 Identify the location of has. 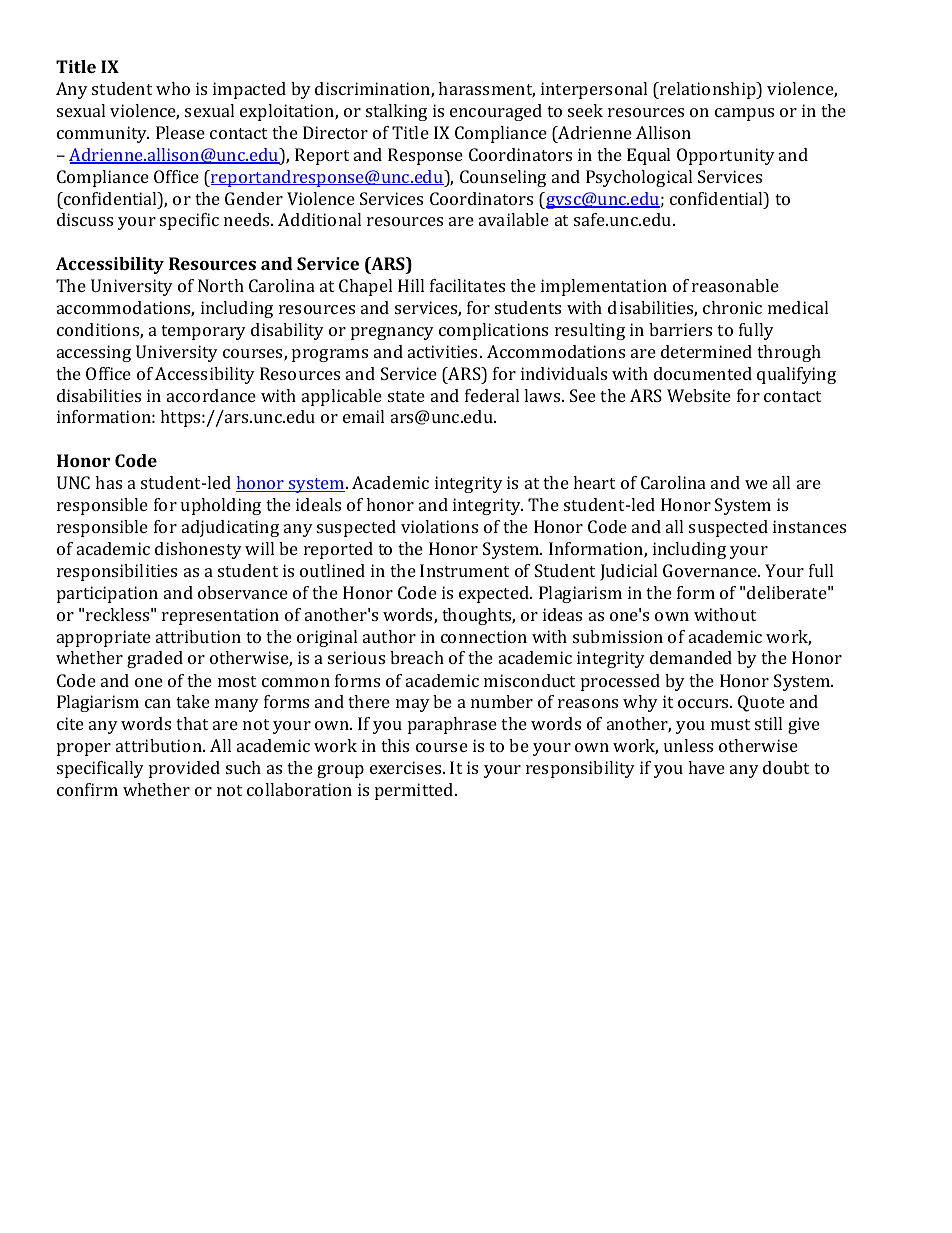
(108, 482).
